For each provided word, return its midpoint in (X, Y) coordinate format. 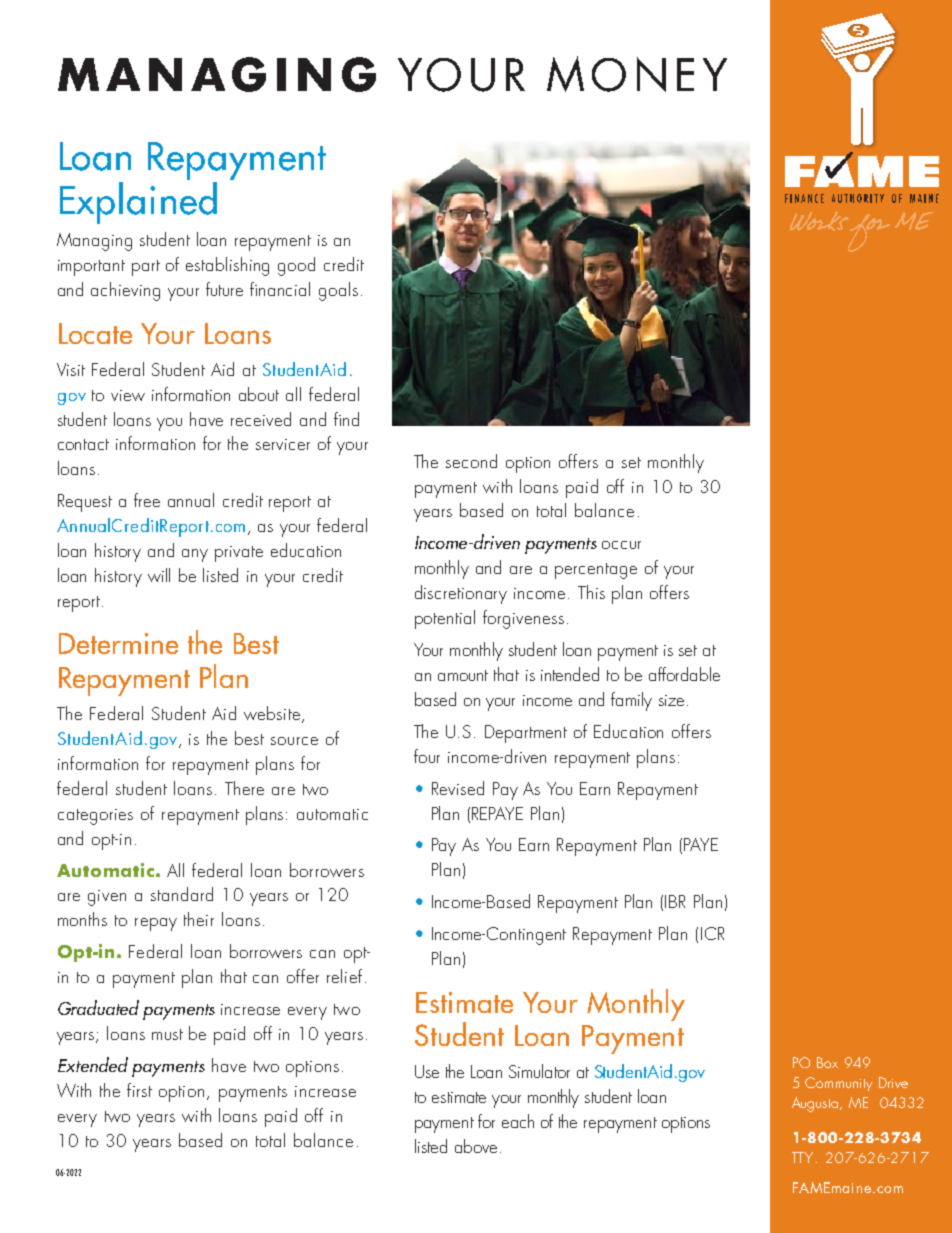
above (476, 1146)
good (296, 266)
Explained (138, 201)
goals (338, 291)
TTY (804, 1157)
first (139, 1090)
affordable (684, 674)
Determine (118, 643)
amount (463, 675)
